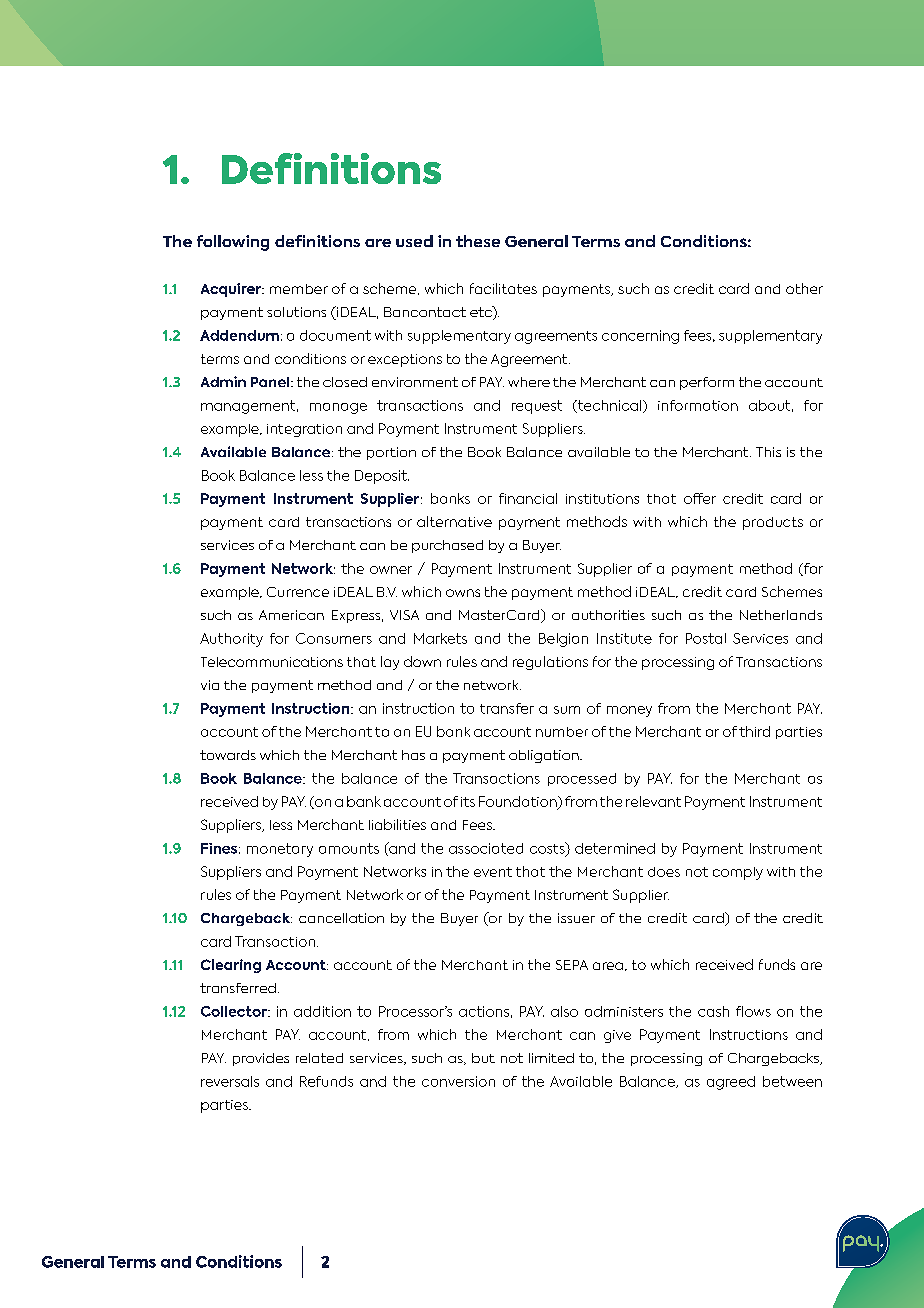 The image size is (924, 1308). I want to click on facilitates, so click(503, 288).
